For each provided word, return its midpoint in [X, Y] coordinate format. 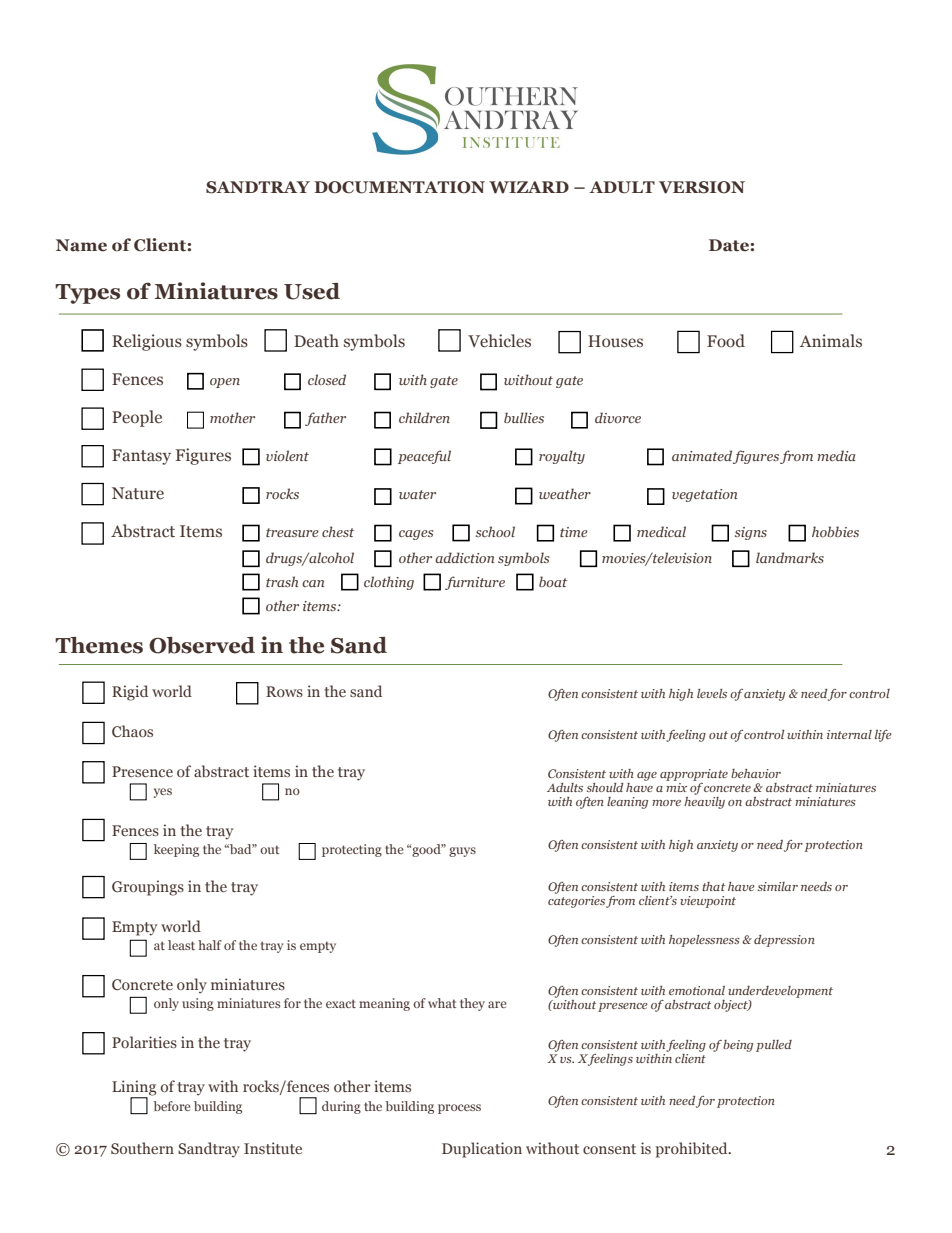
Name [81, 245]
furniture [475, 583]
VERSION [702, 187]
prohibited [693, 1150]
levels [712, 693]
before [172, 1106]
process [459, 1109]
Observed [202, 645]
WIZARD [529, 187]
